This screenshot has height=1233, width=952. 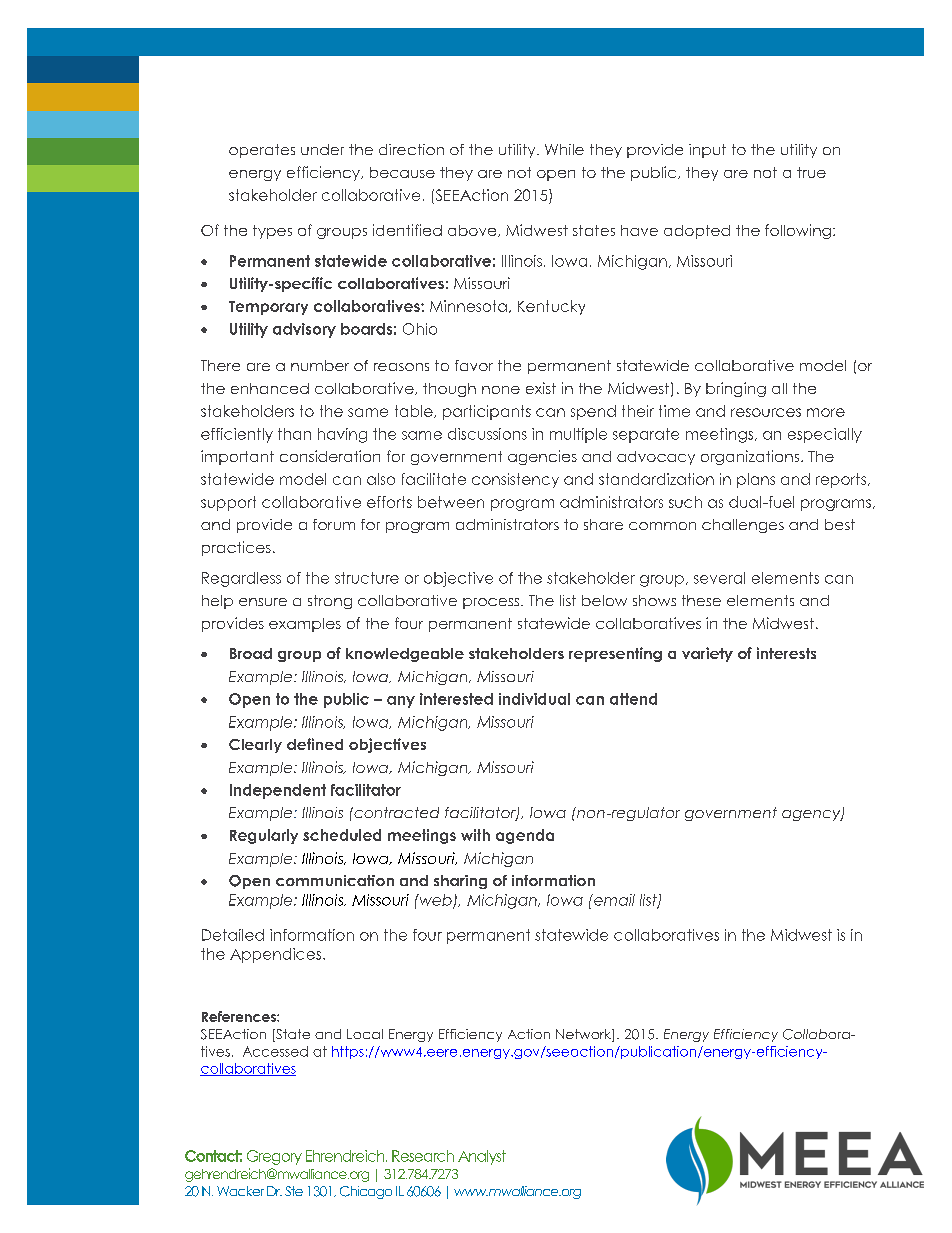 What do you see at coordinates (262, 151) in the screenshot?
I see `operates` at bounding box center [262, 151].
